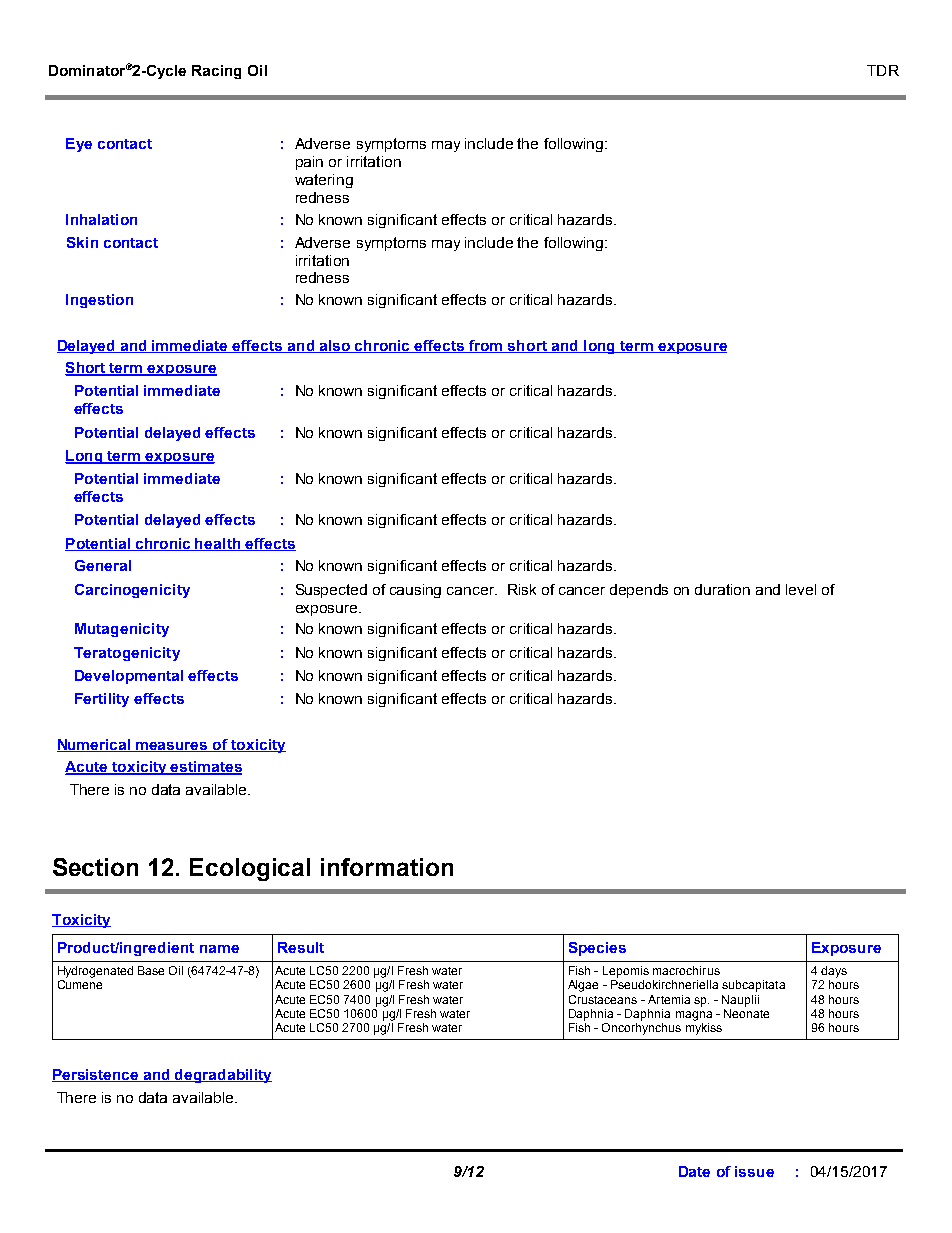  What do you see at coordinates (309, 163) in the image?
I see `pain` at bounding box center [309, 163].
